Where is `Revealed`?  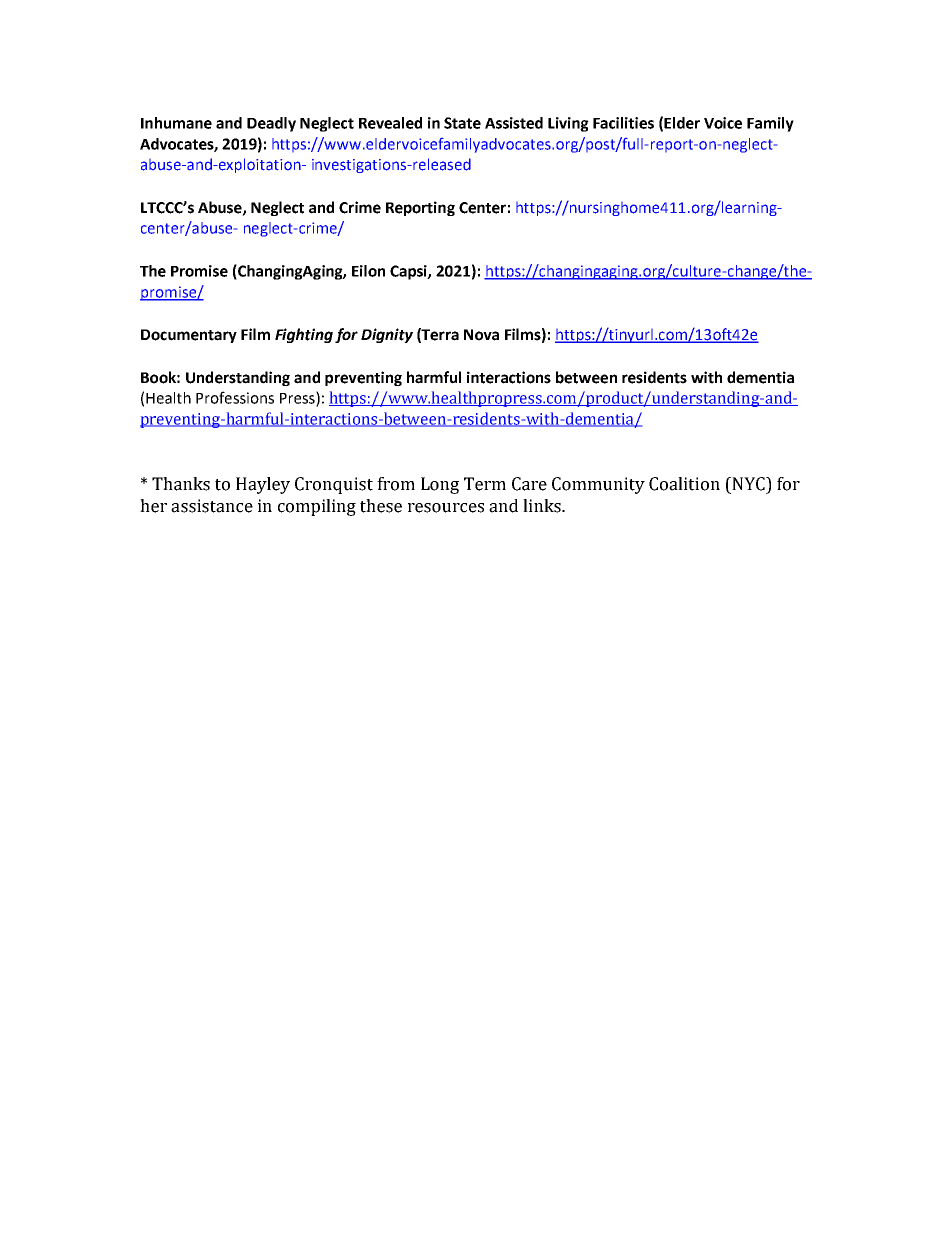
Revealed is located at coordinates (390, 123).
